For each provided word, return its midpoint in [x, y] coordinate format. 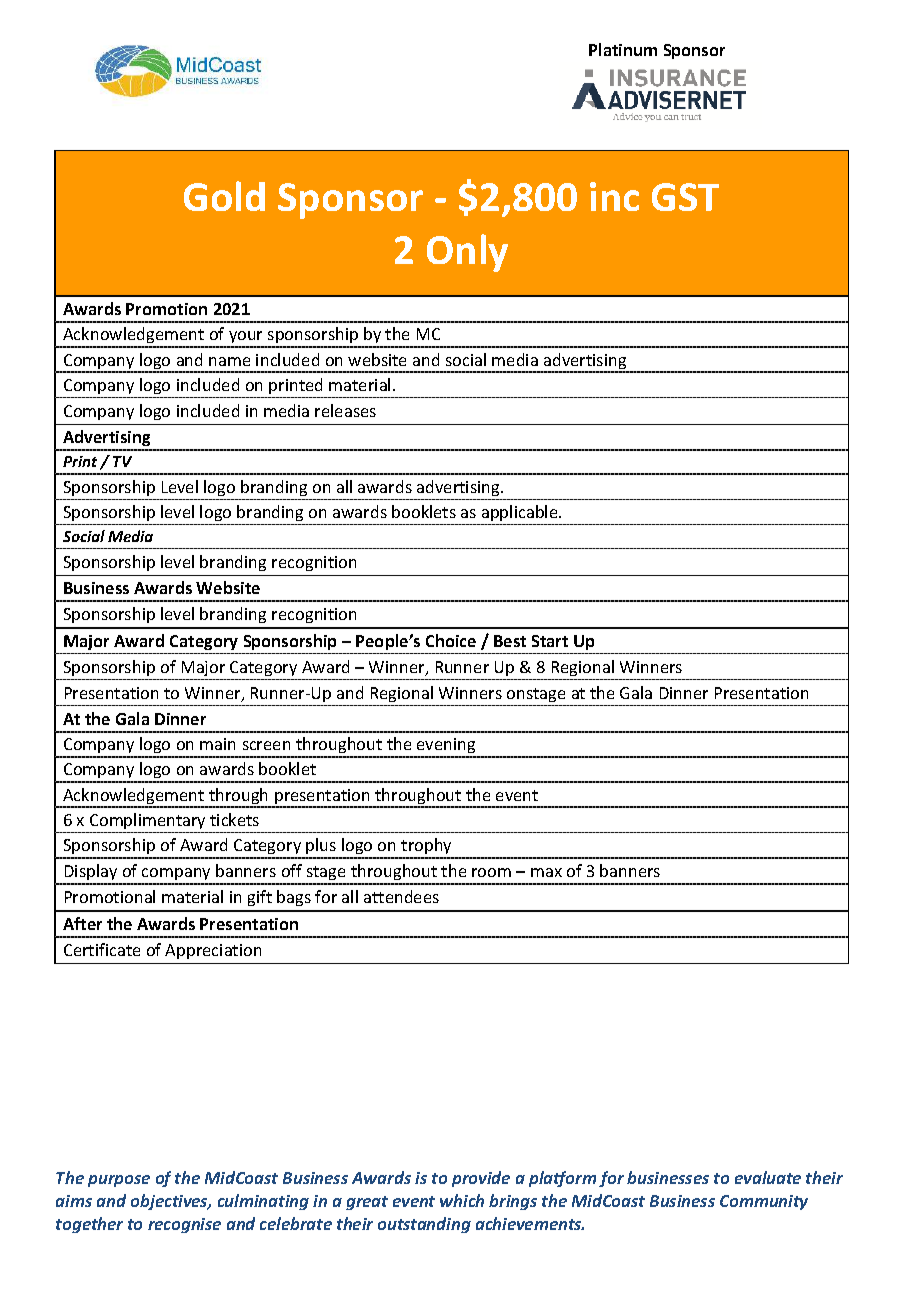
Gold [224, 196]
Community [764, 1202]
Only [467, 253]
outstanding [424, 1225]
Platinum [623, 49]
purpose [119, 1181]
